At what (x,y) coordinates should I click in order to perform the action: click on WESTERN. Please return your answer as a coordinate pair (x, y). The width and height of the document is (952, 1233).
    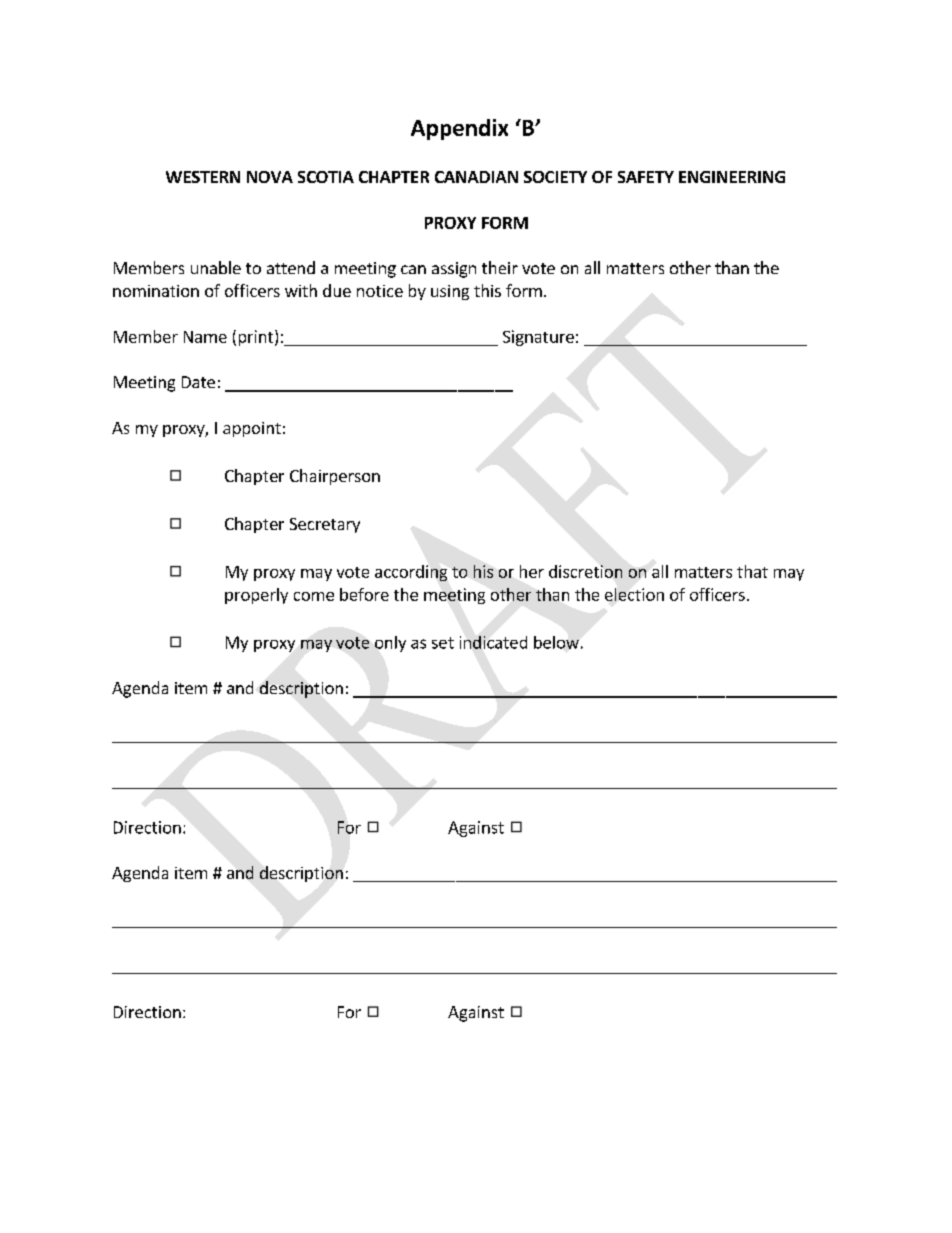
    Looking at the image, I should click on (203, 177).
